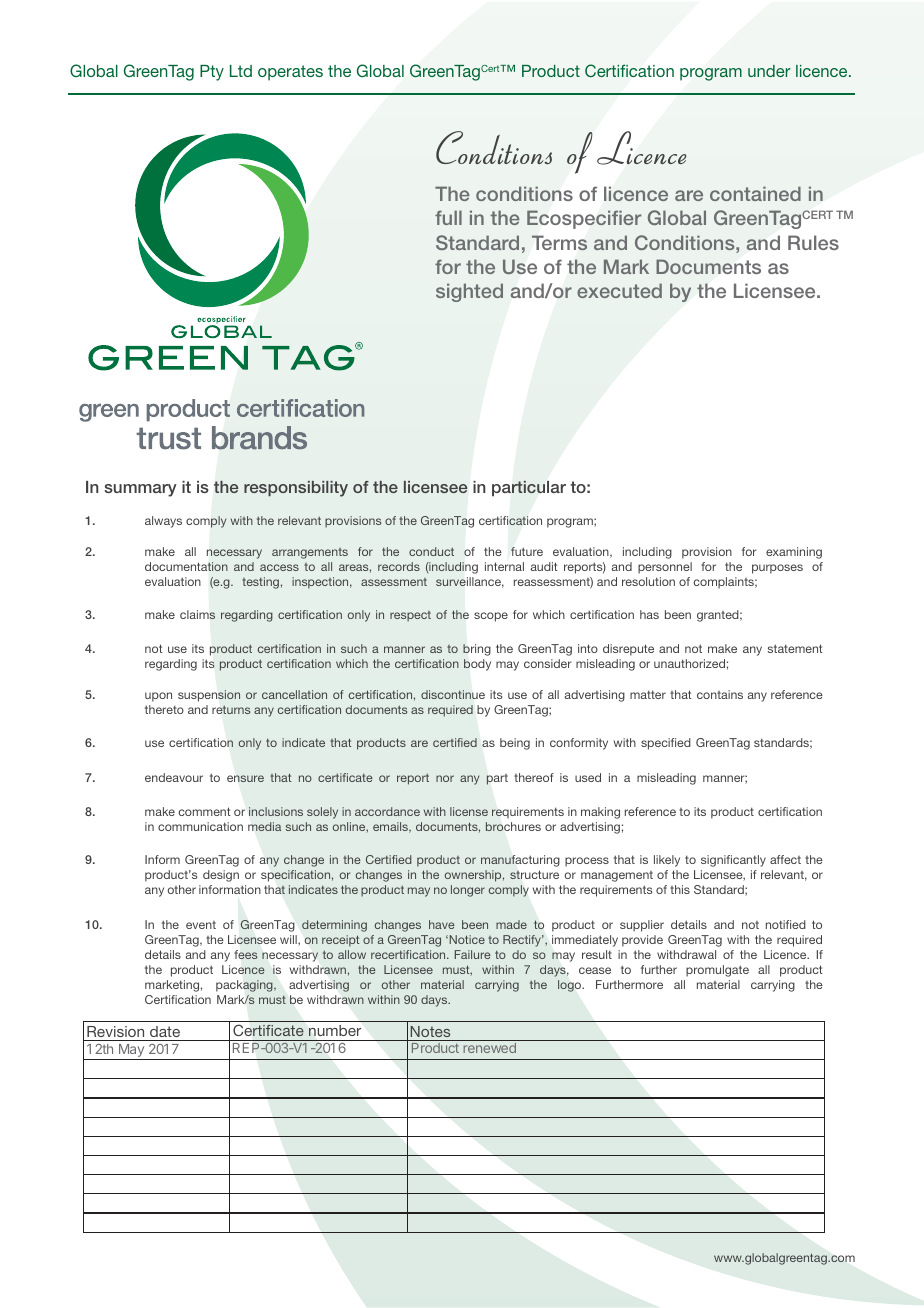 The width and height of the screenshot is (924, 1308). What do you see at coordinates (504, 566) in the screenshot?
I see `internal` at bounding box center [504, 566].
